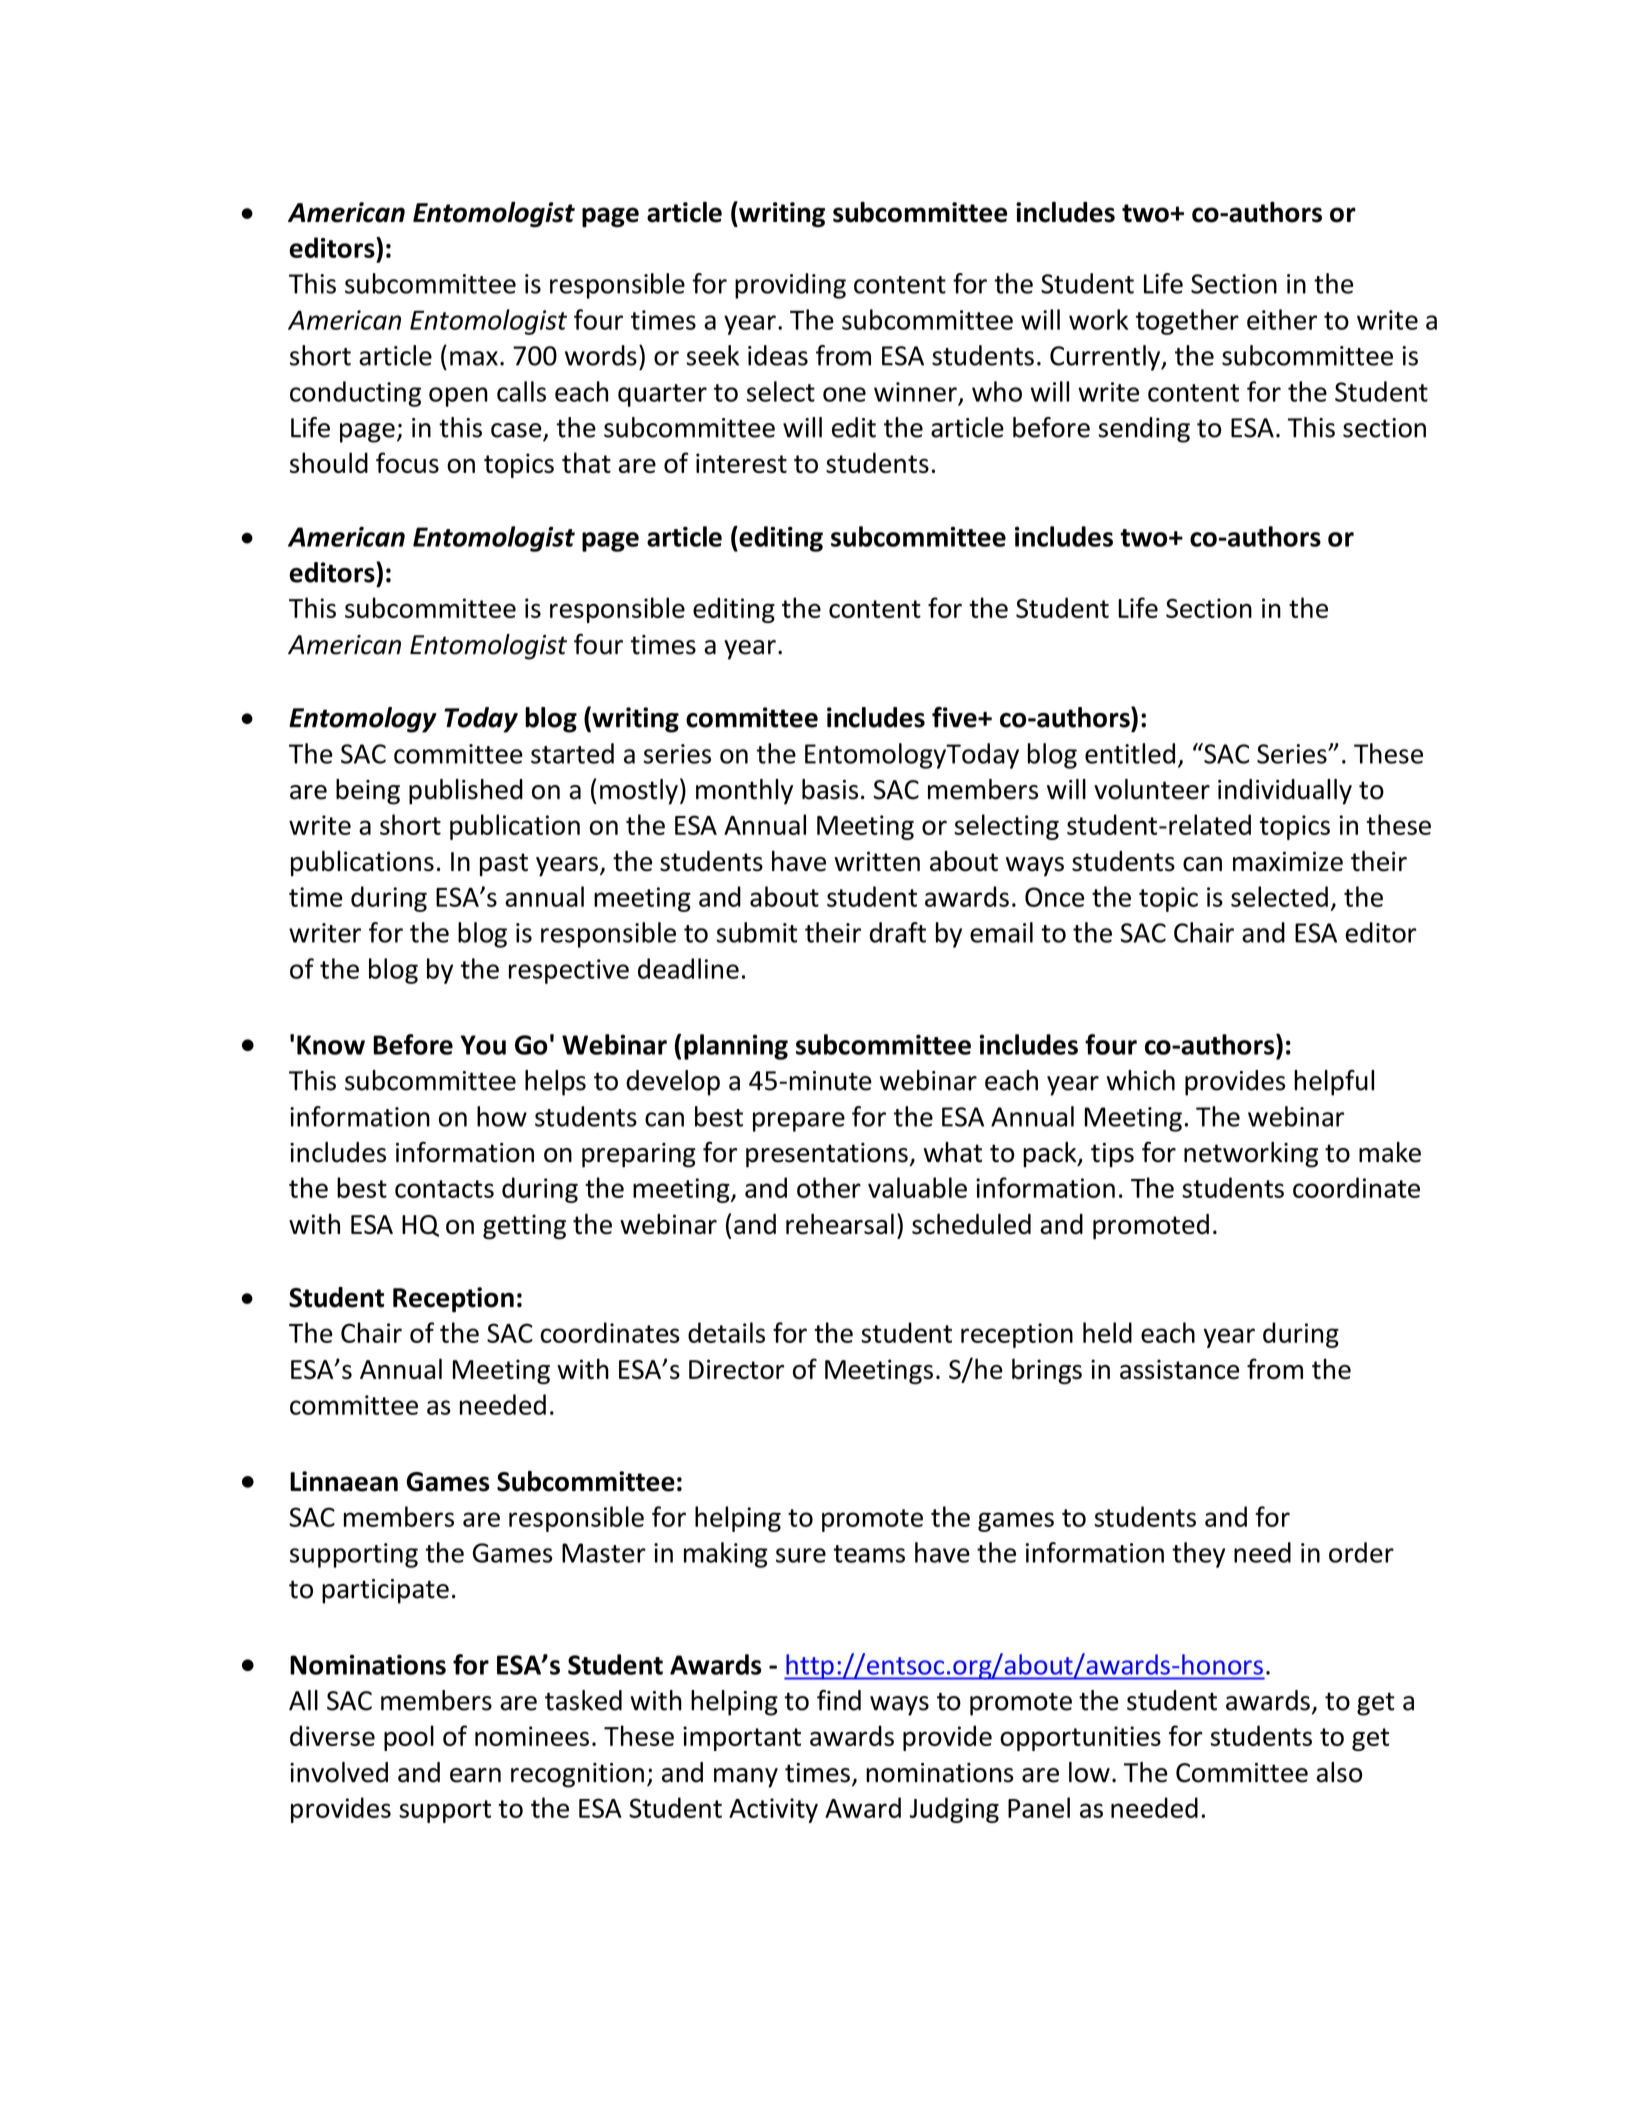 This screenshot has height=2116, width=1635. I want to click on open, so click(458, 397).
